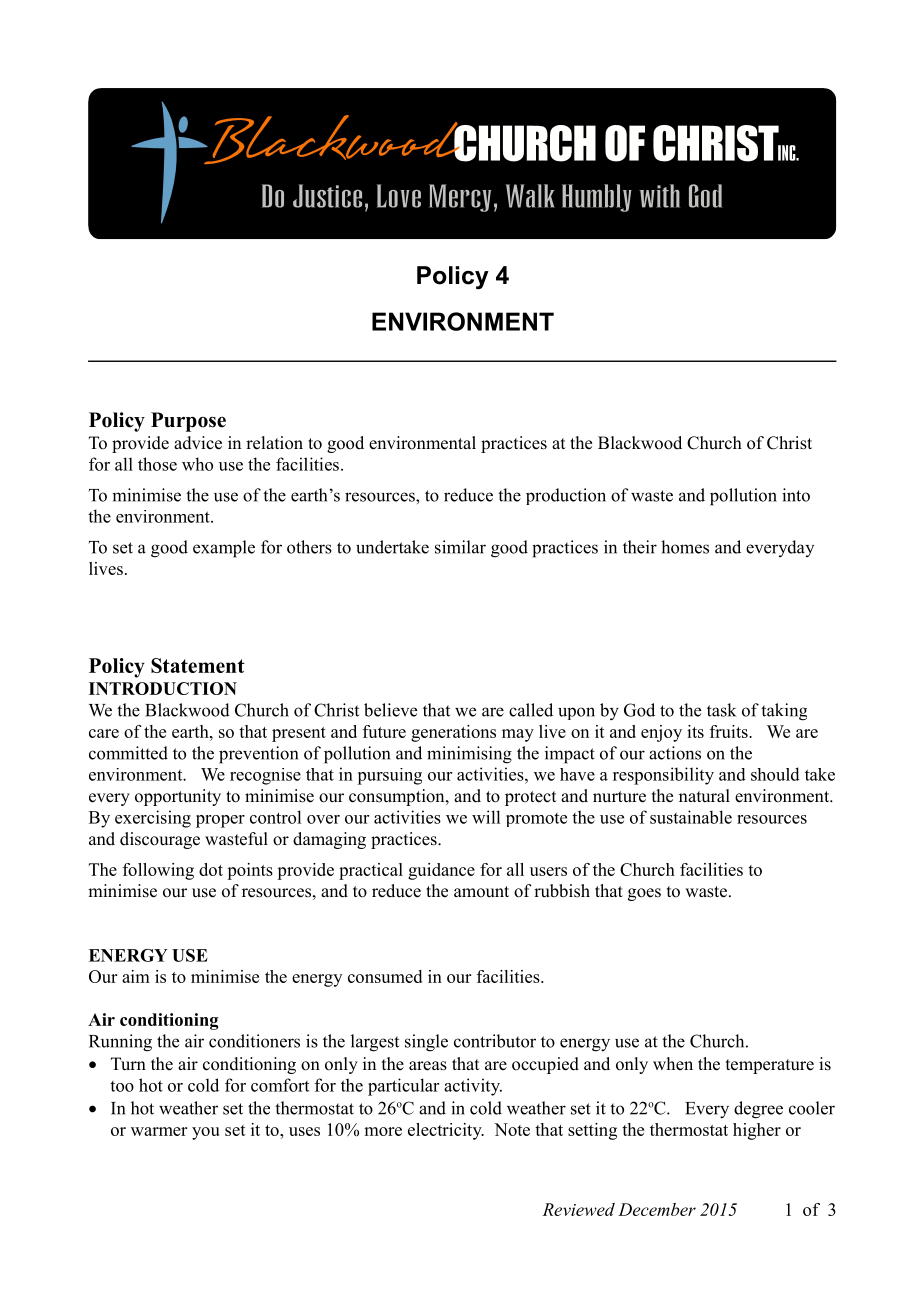  What do you see at coordinates (206, 1133) in the screenshot?
I see `you` at bounding box center [206, 1133].
